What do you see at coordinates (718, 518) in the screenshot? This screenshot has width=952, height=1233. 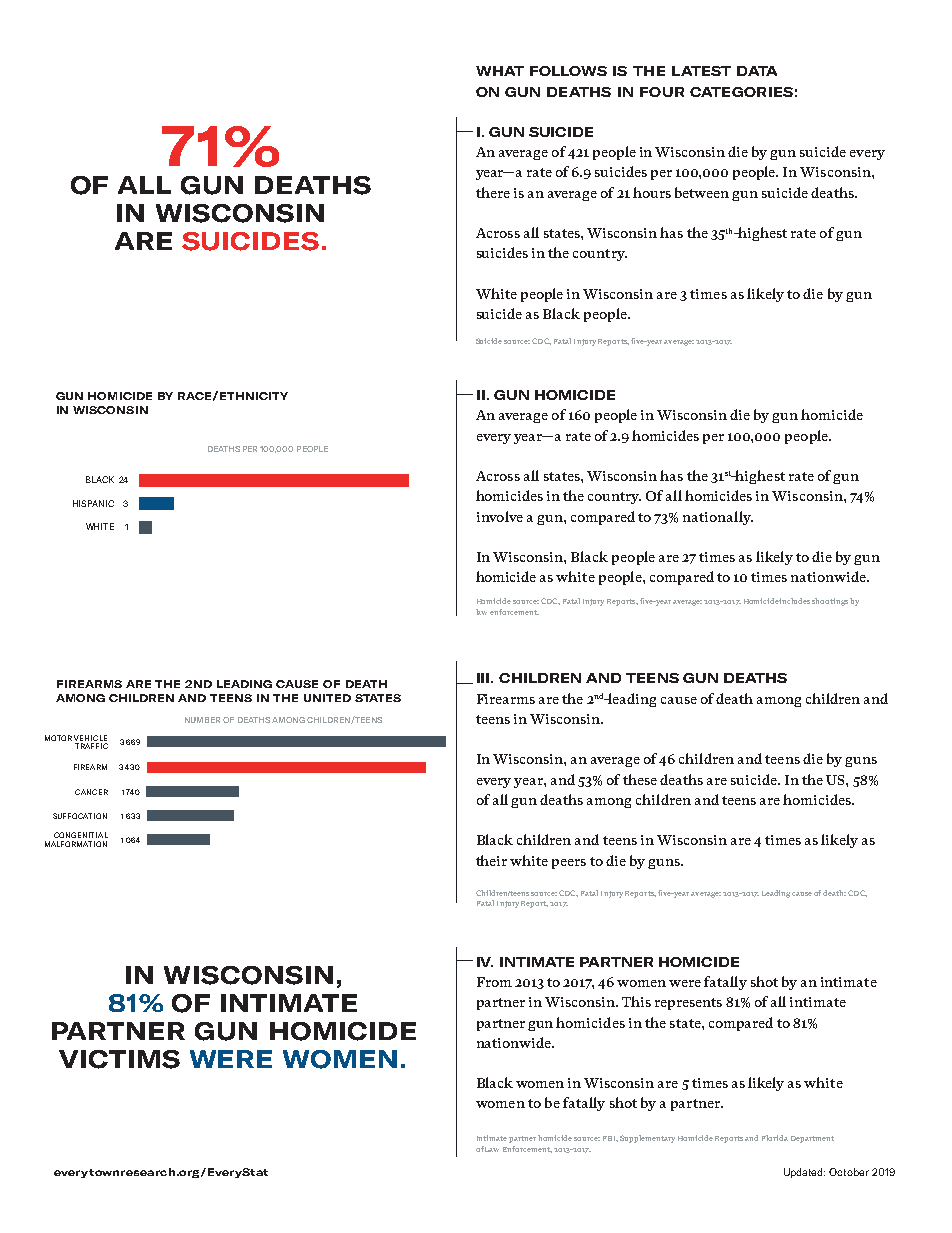 I see `nationally` at bounding box center [718, 518].
